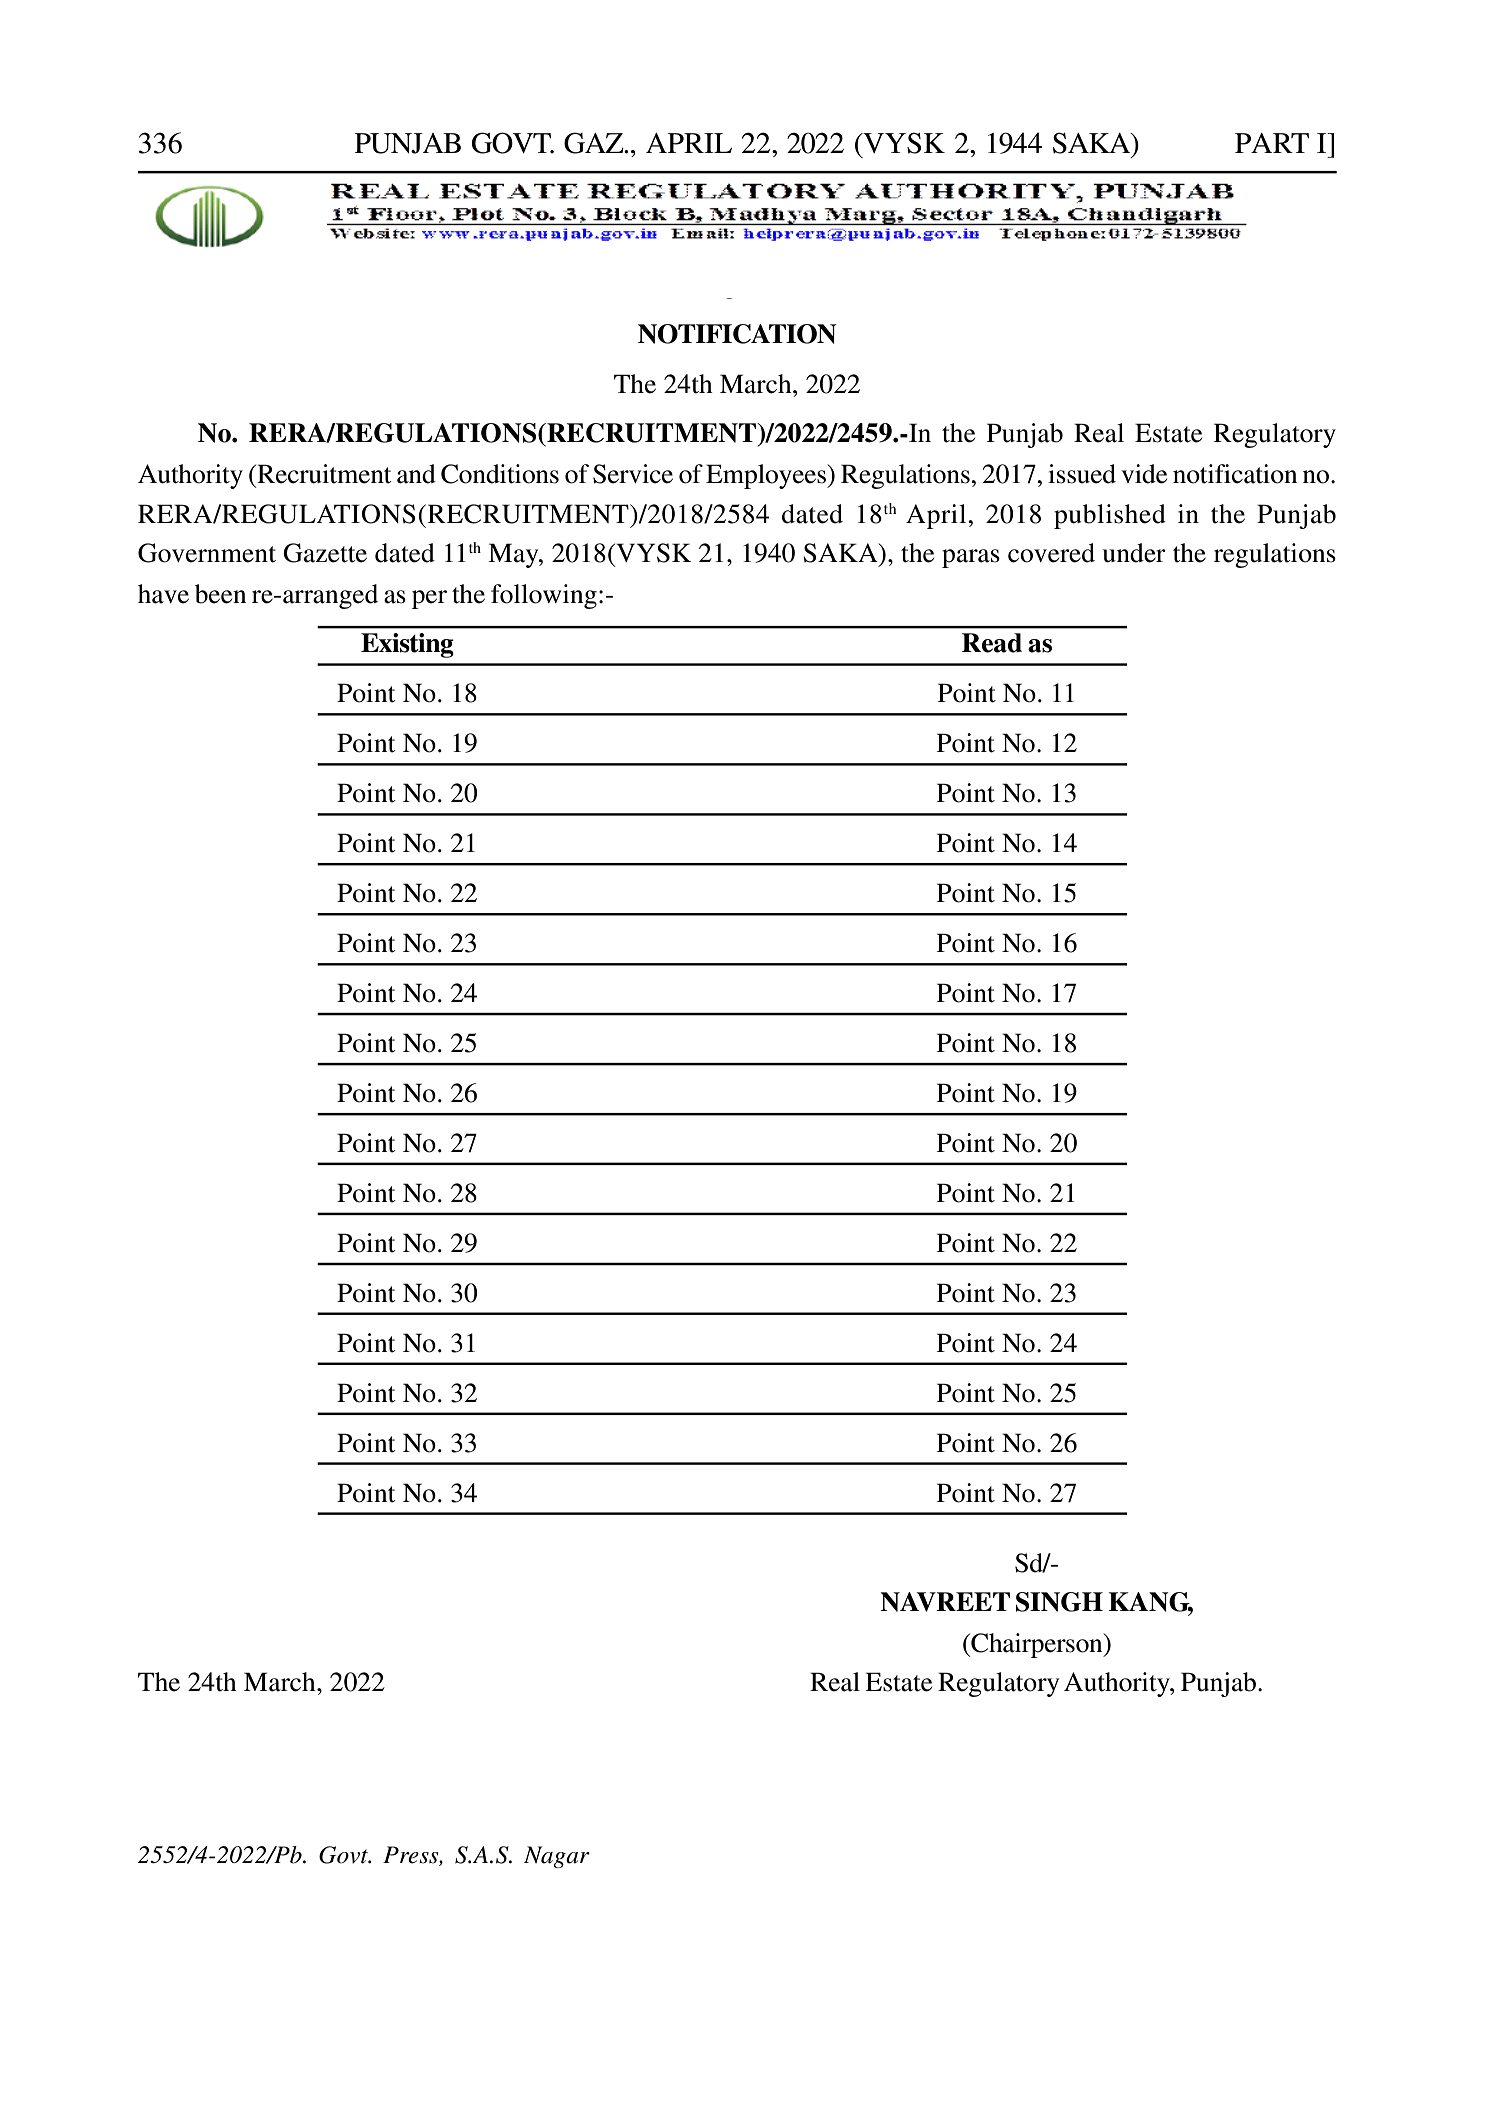 This document has width=1486, height=2103. I want to click on and, so click(416, 474).
